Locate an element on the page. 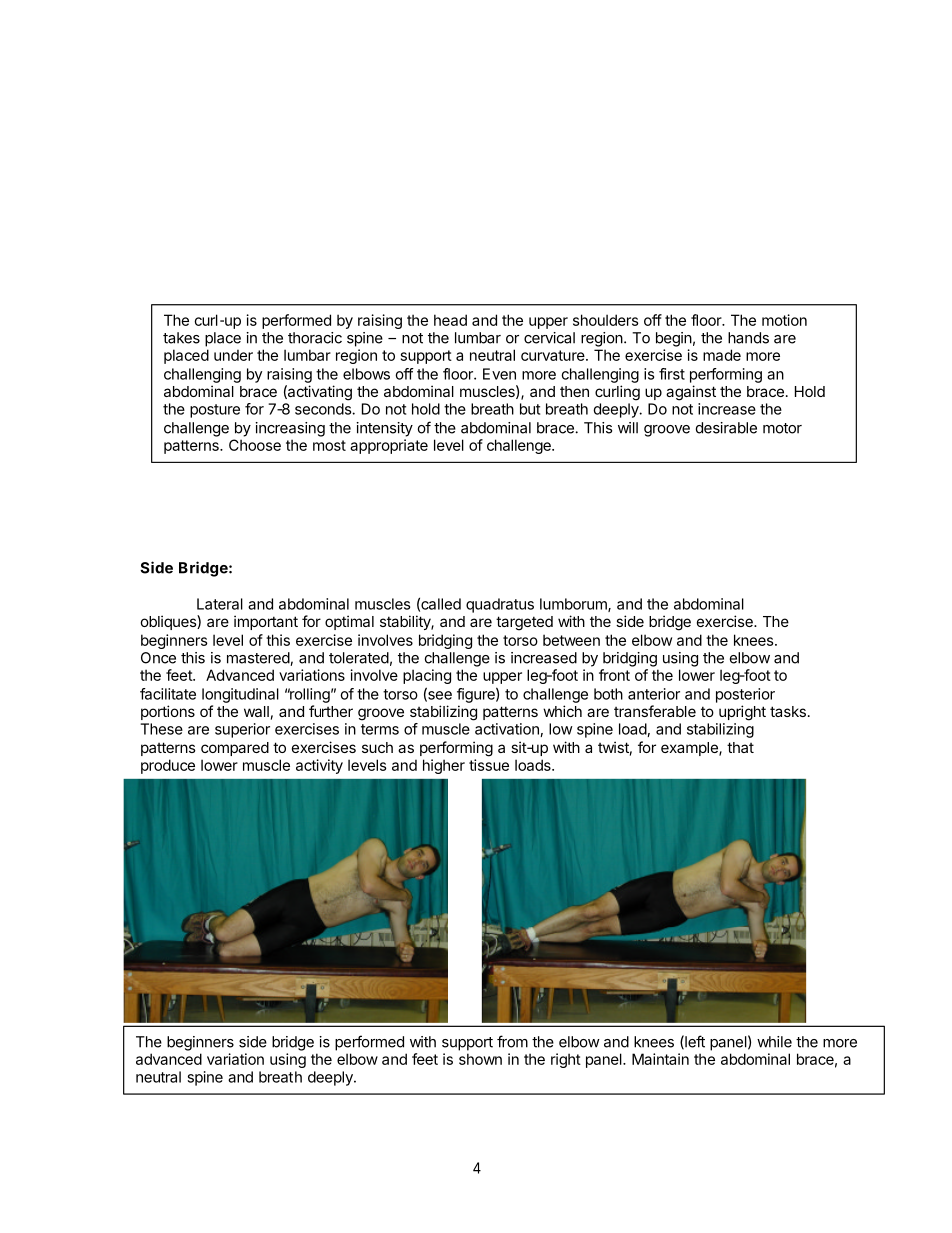  head is located at coordinates (450, 320).
